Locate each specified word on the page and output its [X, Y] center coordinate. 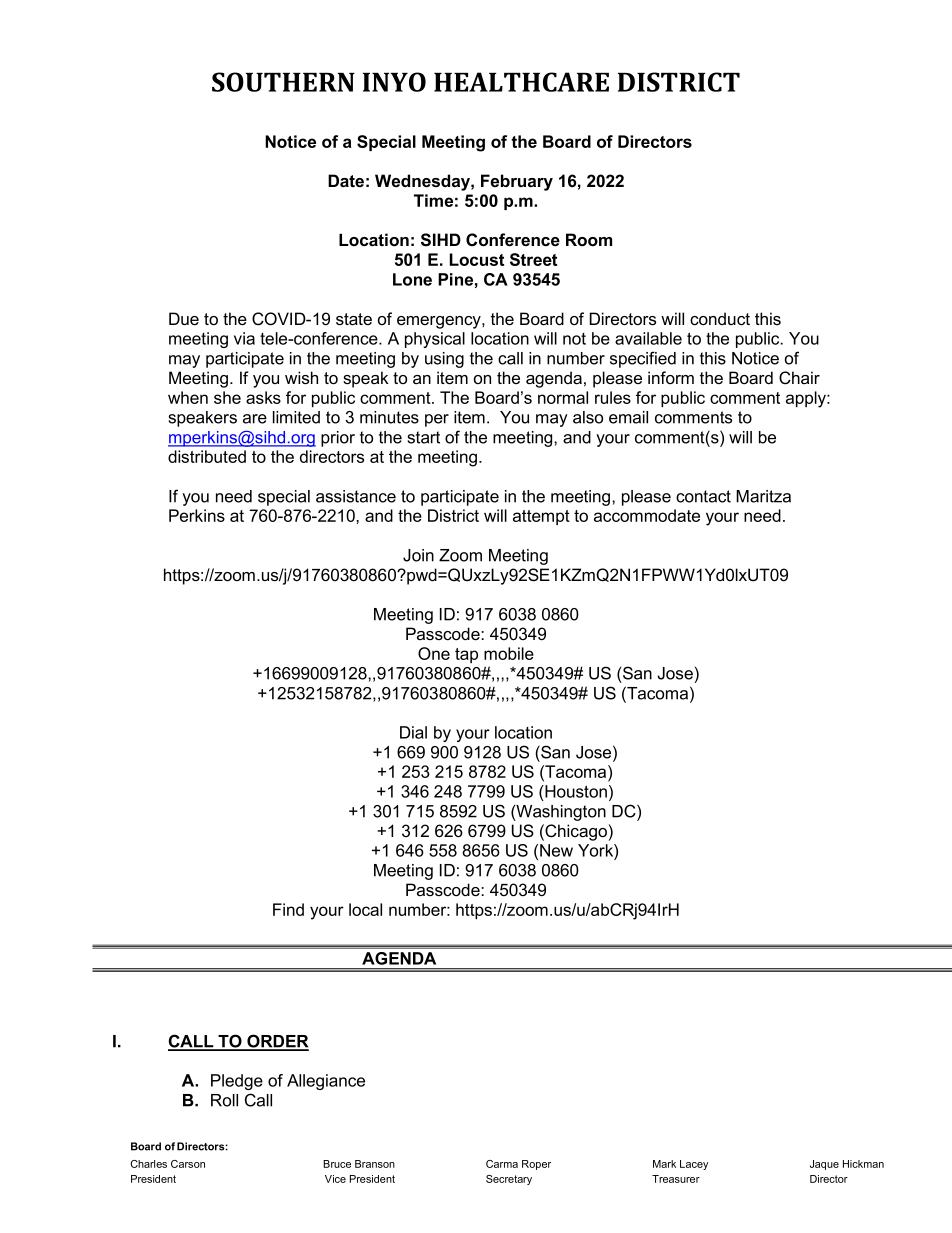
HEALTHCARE [521, 82]
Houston [575, 791]
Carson [188, 1164]
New [556, 850]
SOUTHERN [283, 82]
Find [288, 909]
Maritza [763, 496]
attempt [541, 517]
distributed [207, 456]
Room [589, 239]
